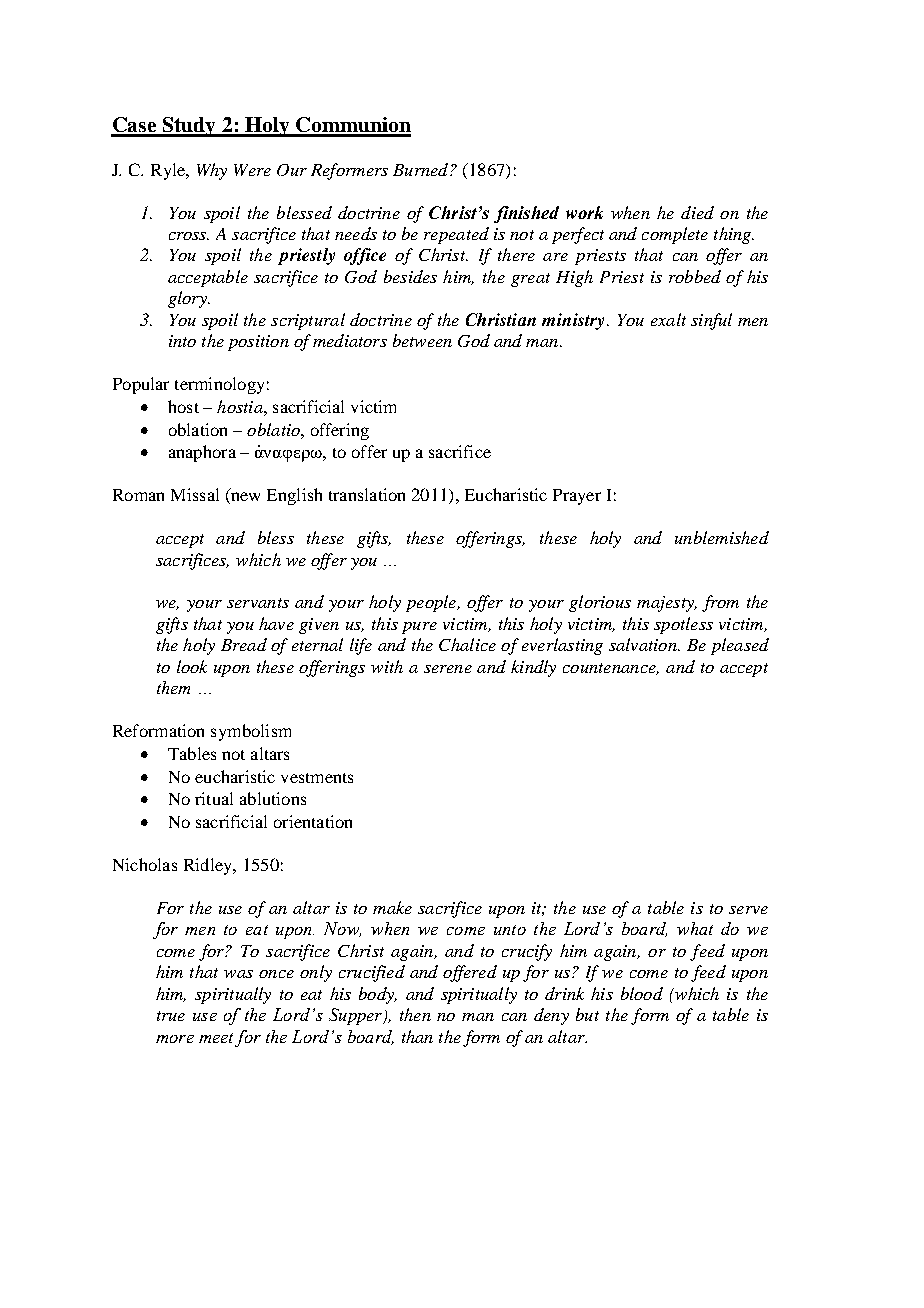 The height and width of the document is (1308, 924). What do you see at coordinates (422, 169) in the document?
I see `Burned` at bounding box center [422, 169].
